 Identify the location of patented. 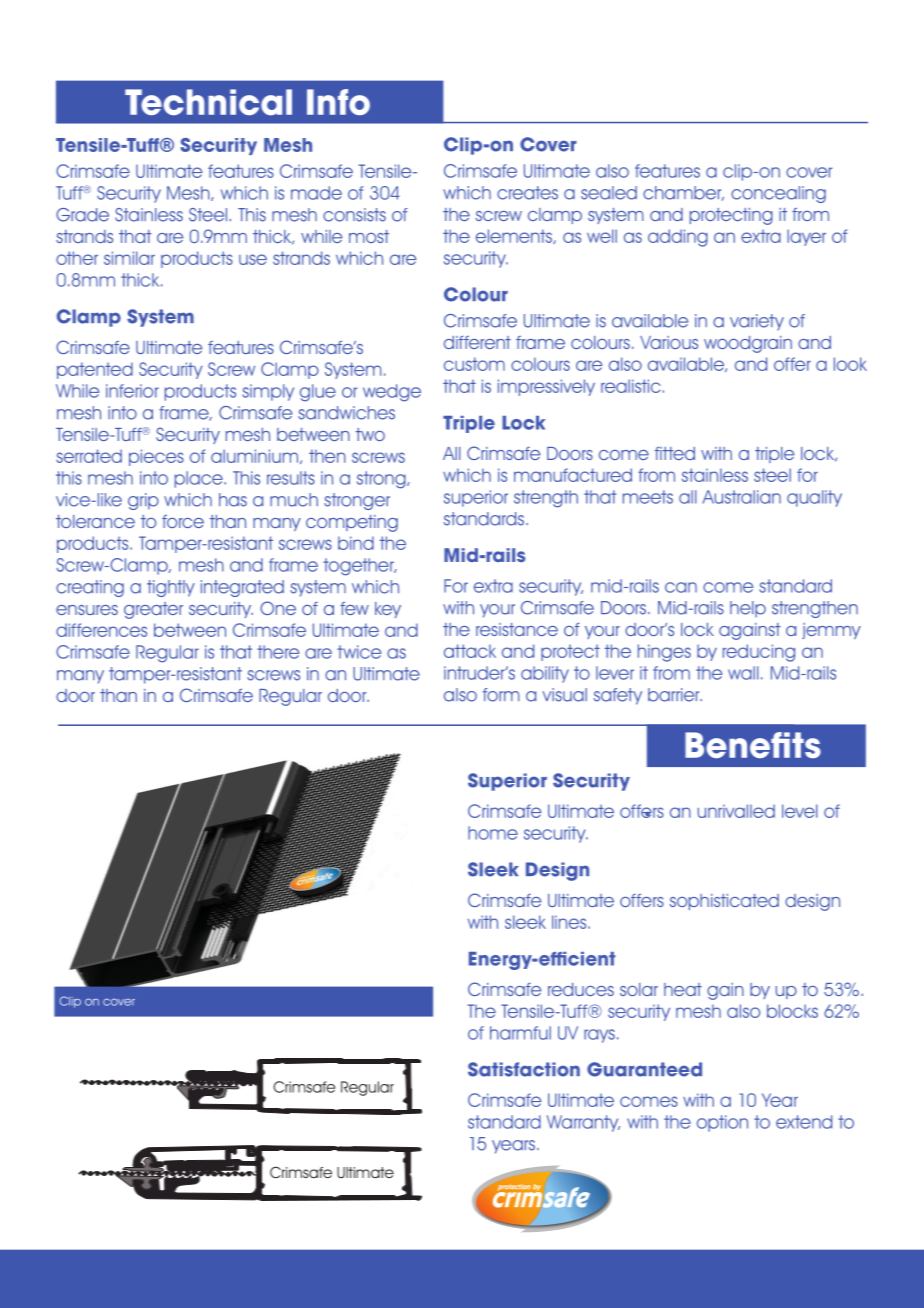
(95, 370).
